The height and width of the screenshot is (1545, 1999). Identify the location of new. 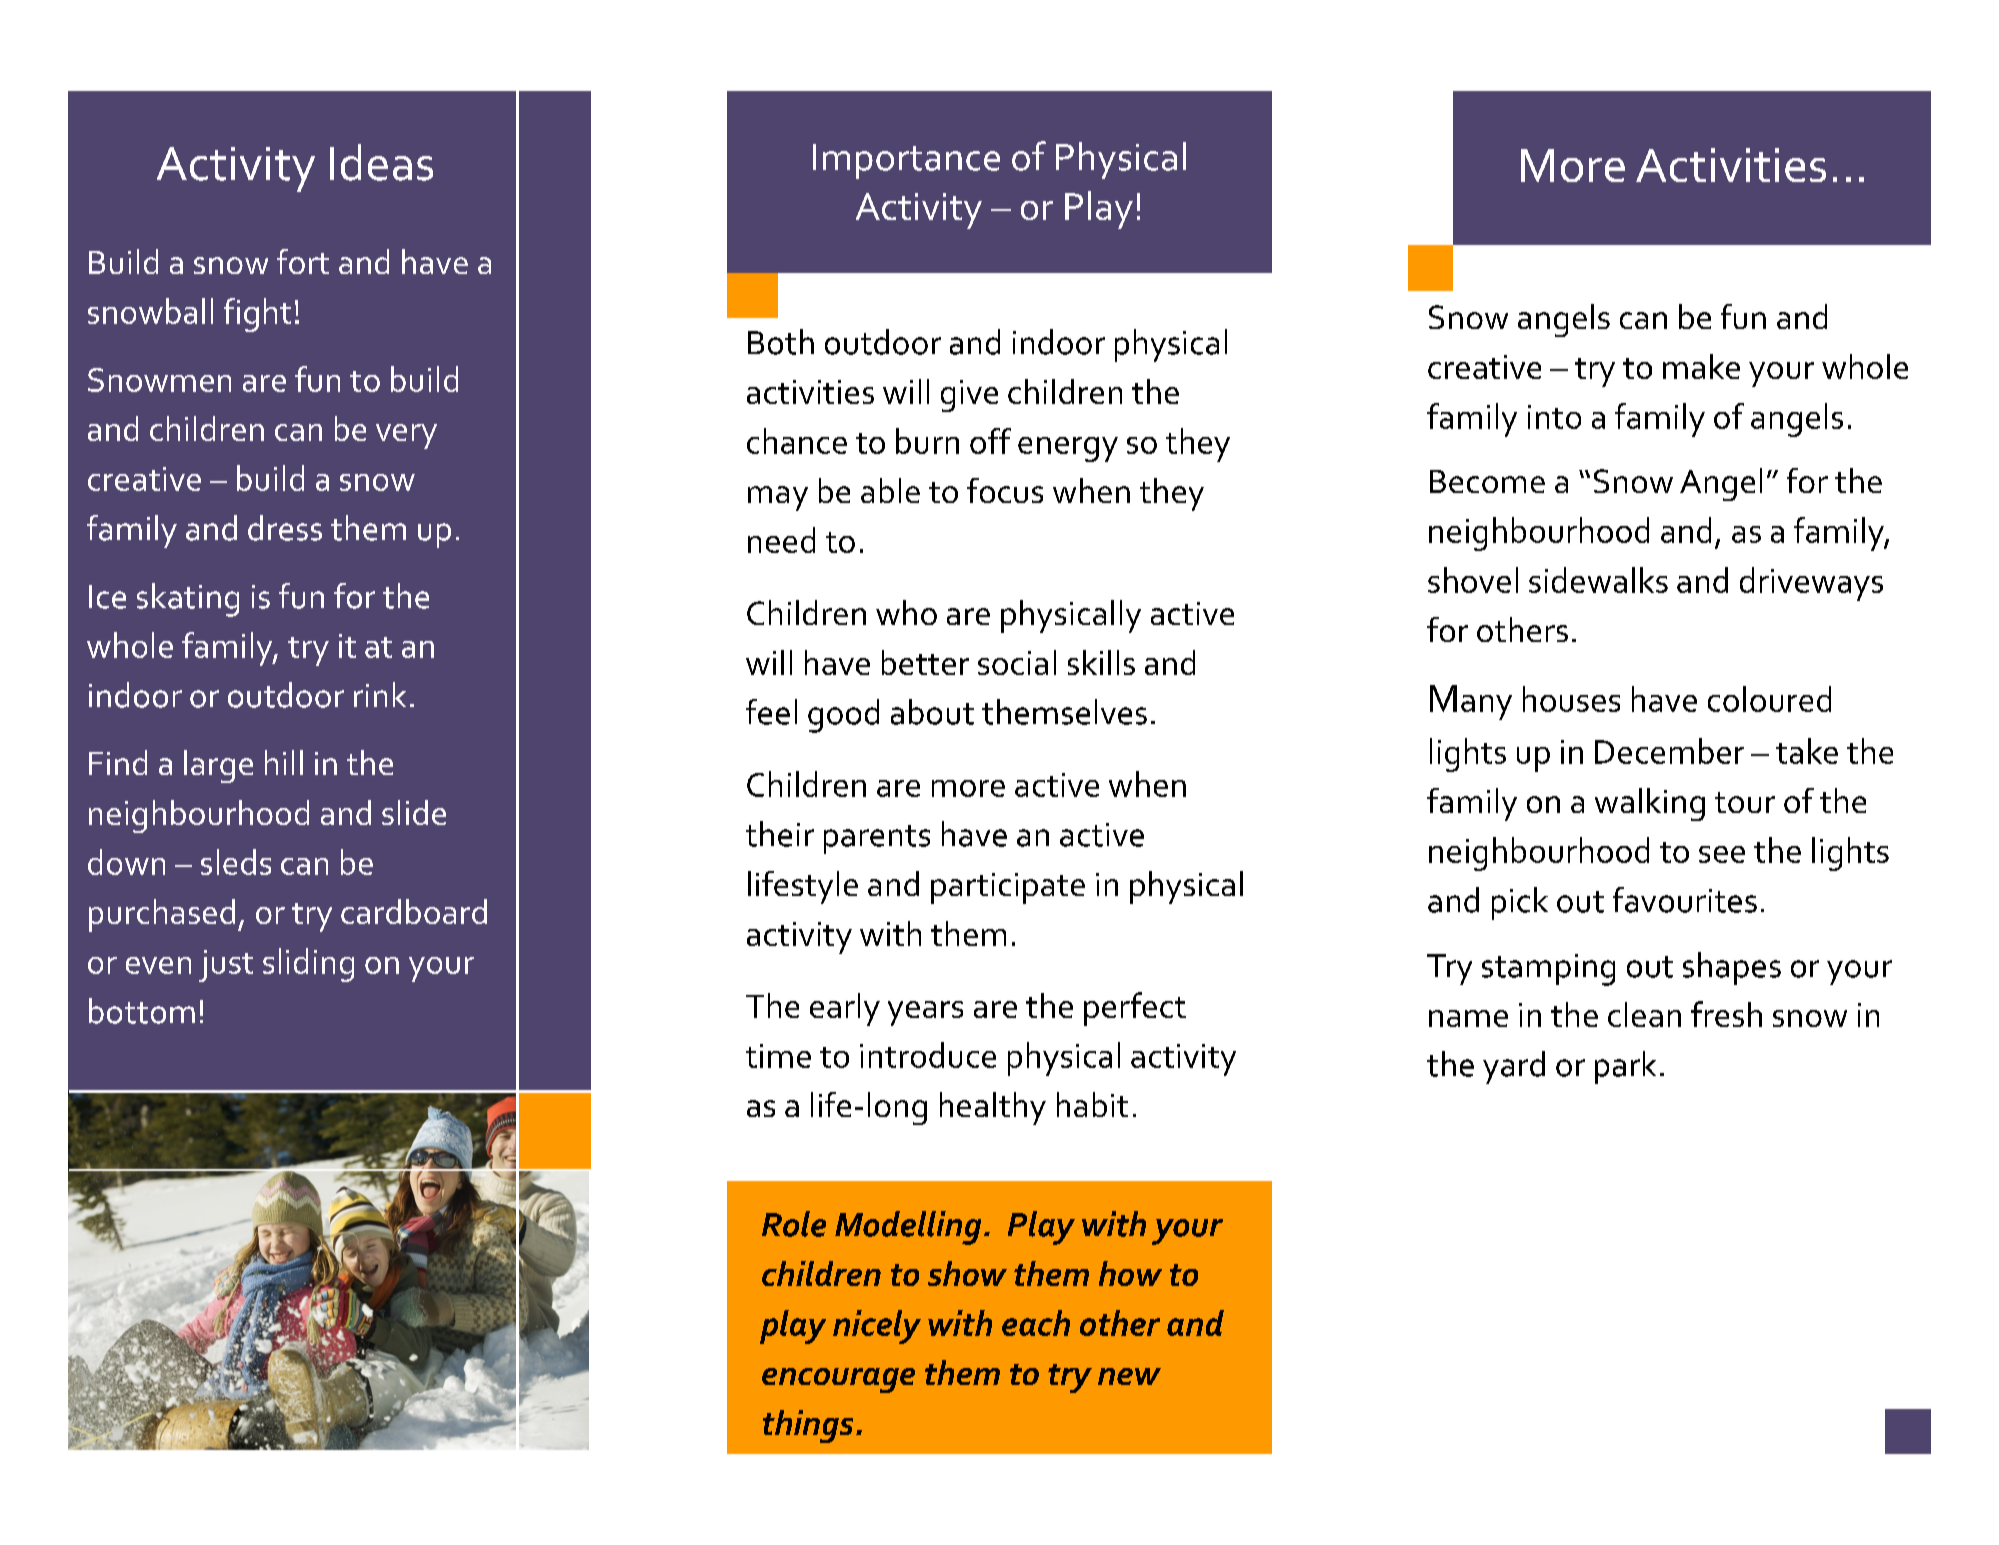
(1129, 1376).
